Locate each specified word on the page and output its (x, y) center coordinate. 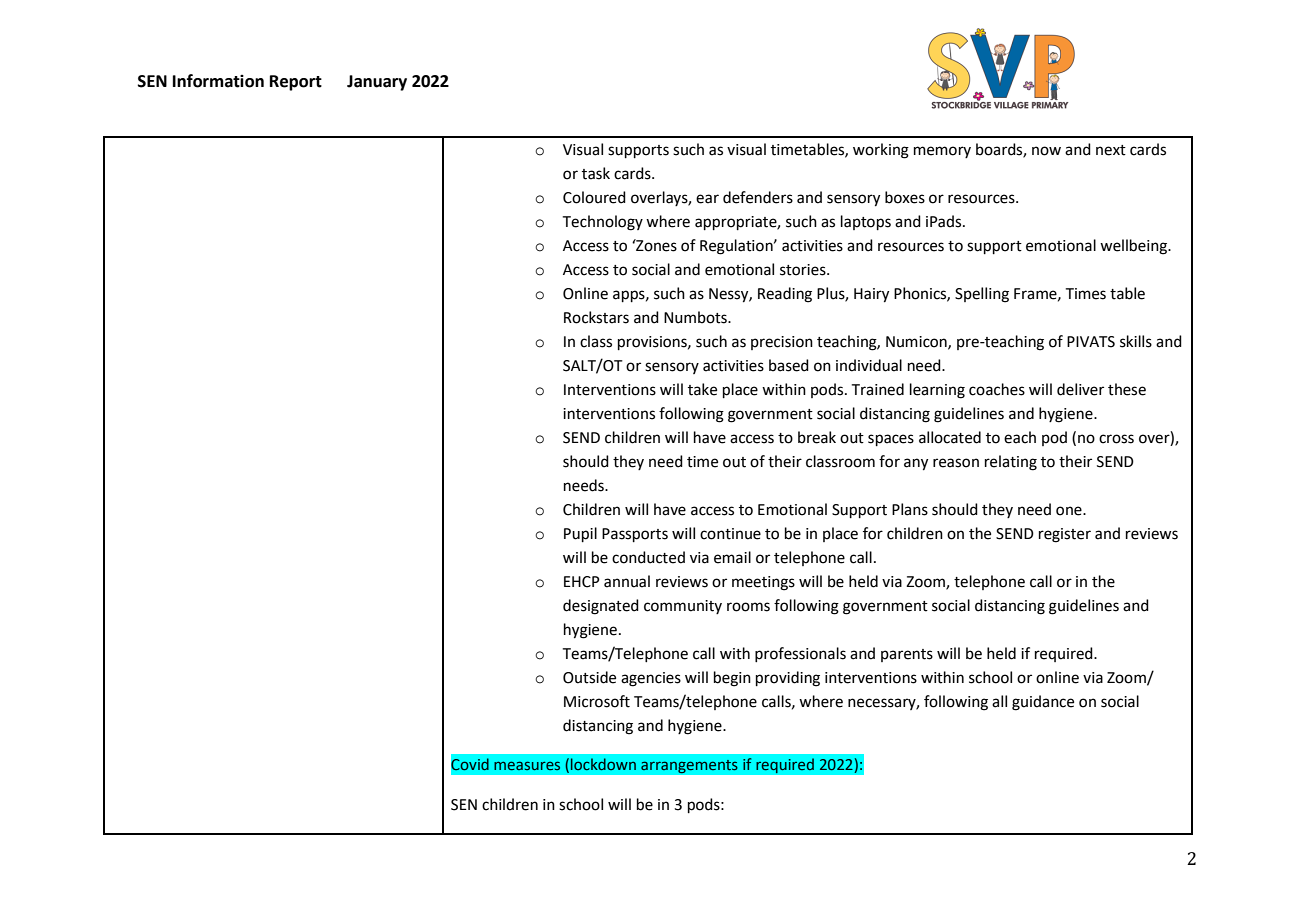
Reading (785, 295)
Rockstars (596, 317)
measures (527, 765)
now (1046, 151)
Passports (635, 535)
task (596, 173)
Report (296, 83)
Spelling (982, 295)
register (1065, 535)
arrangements (689, 766)
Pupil (580, 534)
